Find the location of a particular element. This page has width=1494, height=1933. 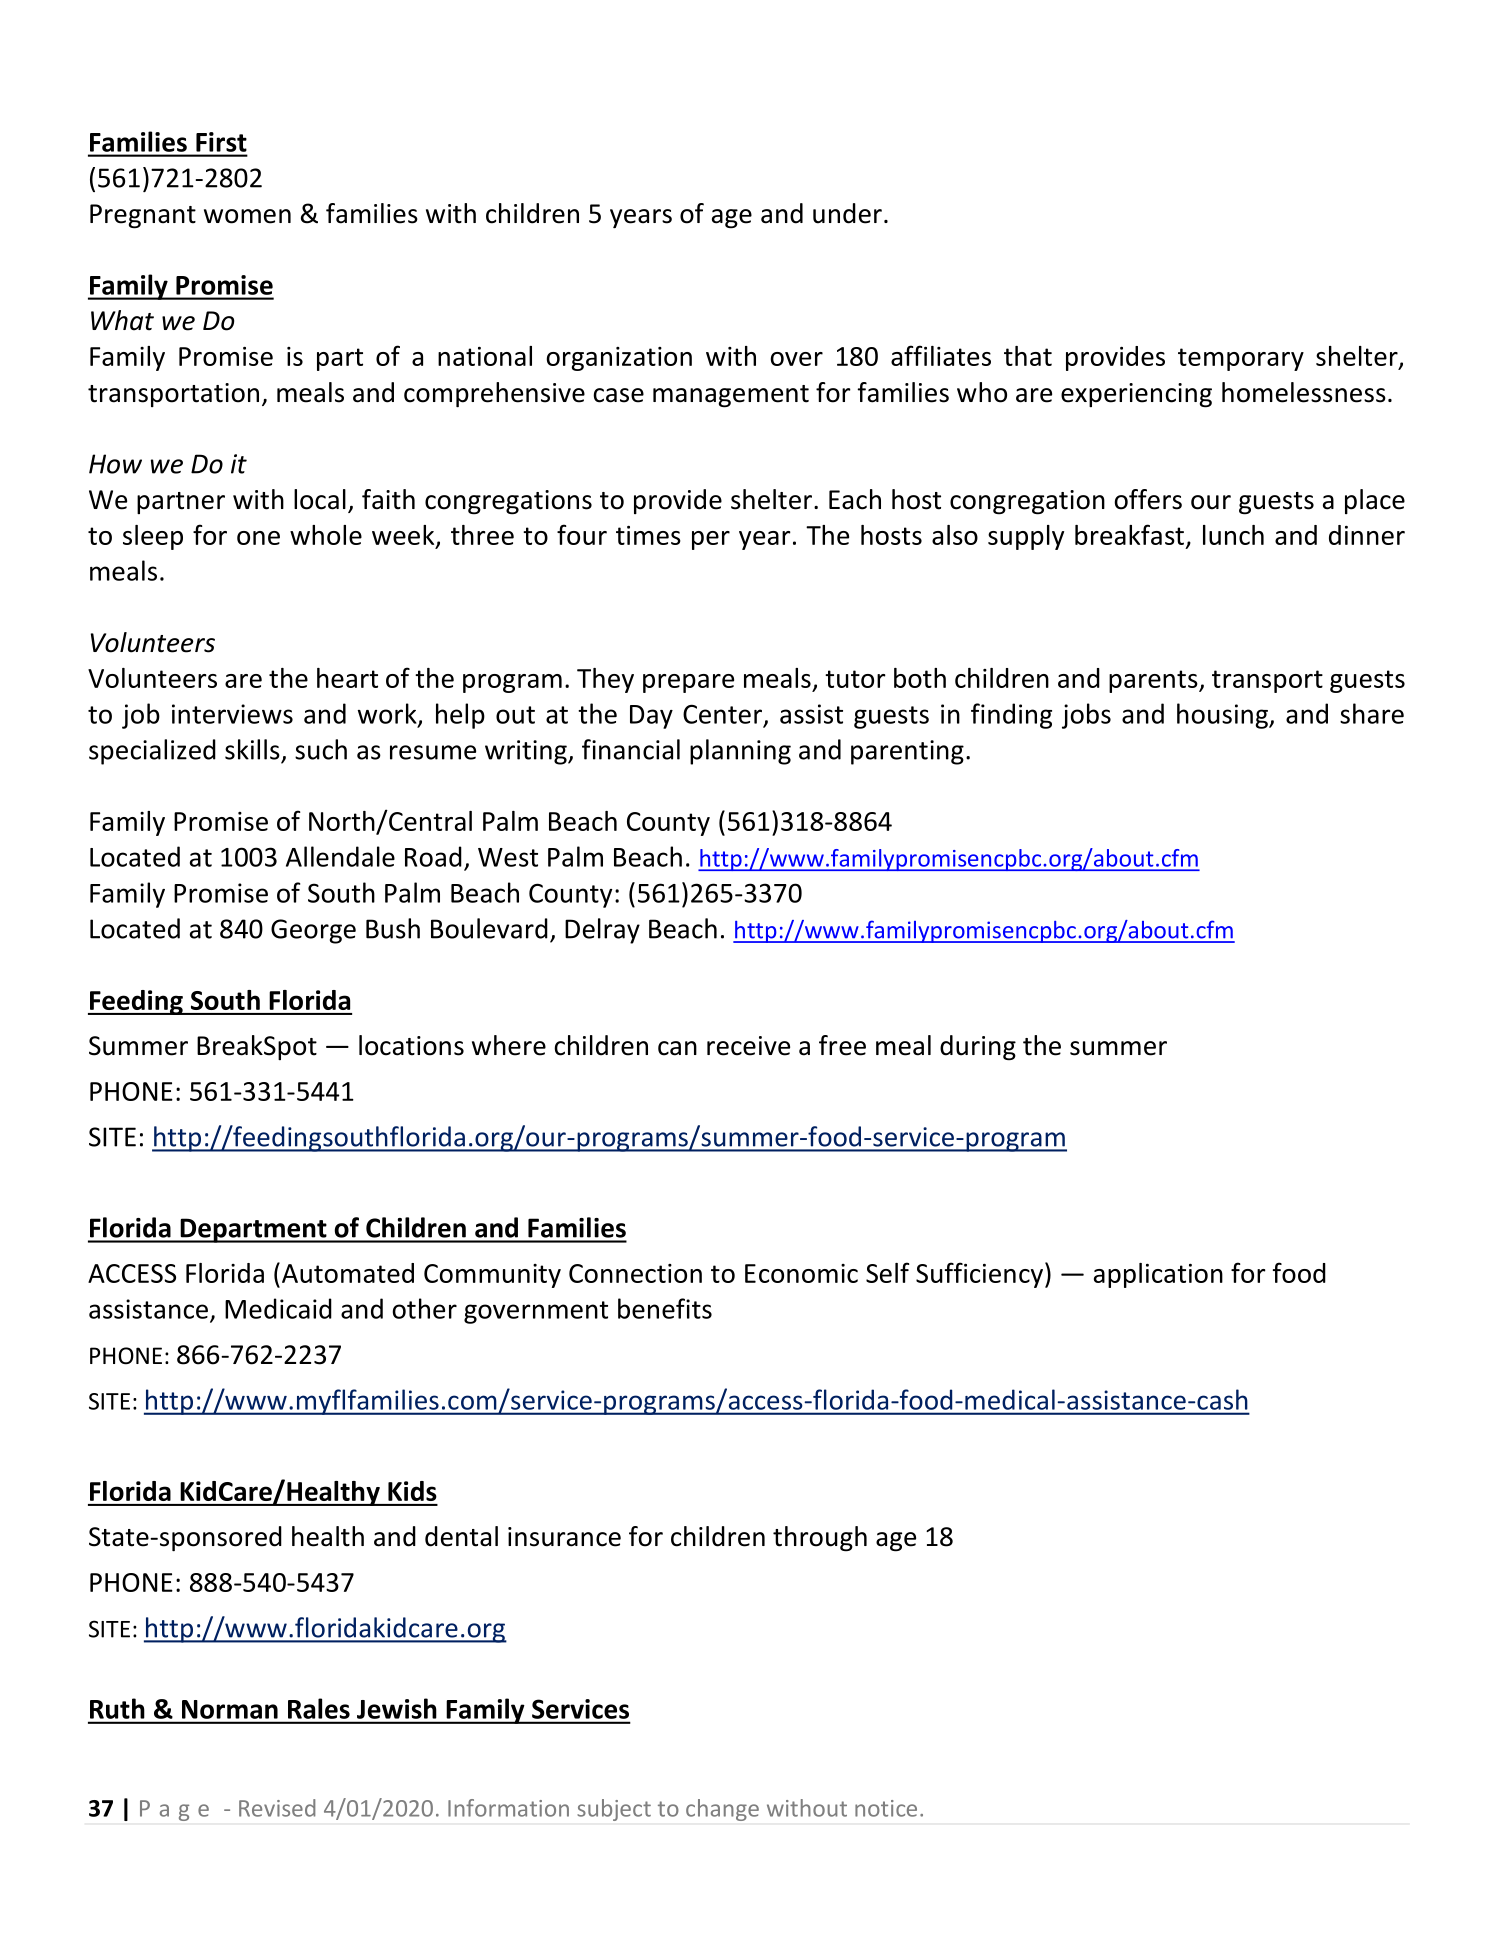

under is located at coordinates (847, 213).
